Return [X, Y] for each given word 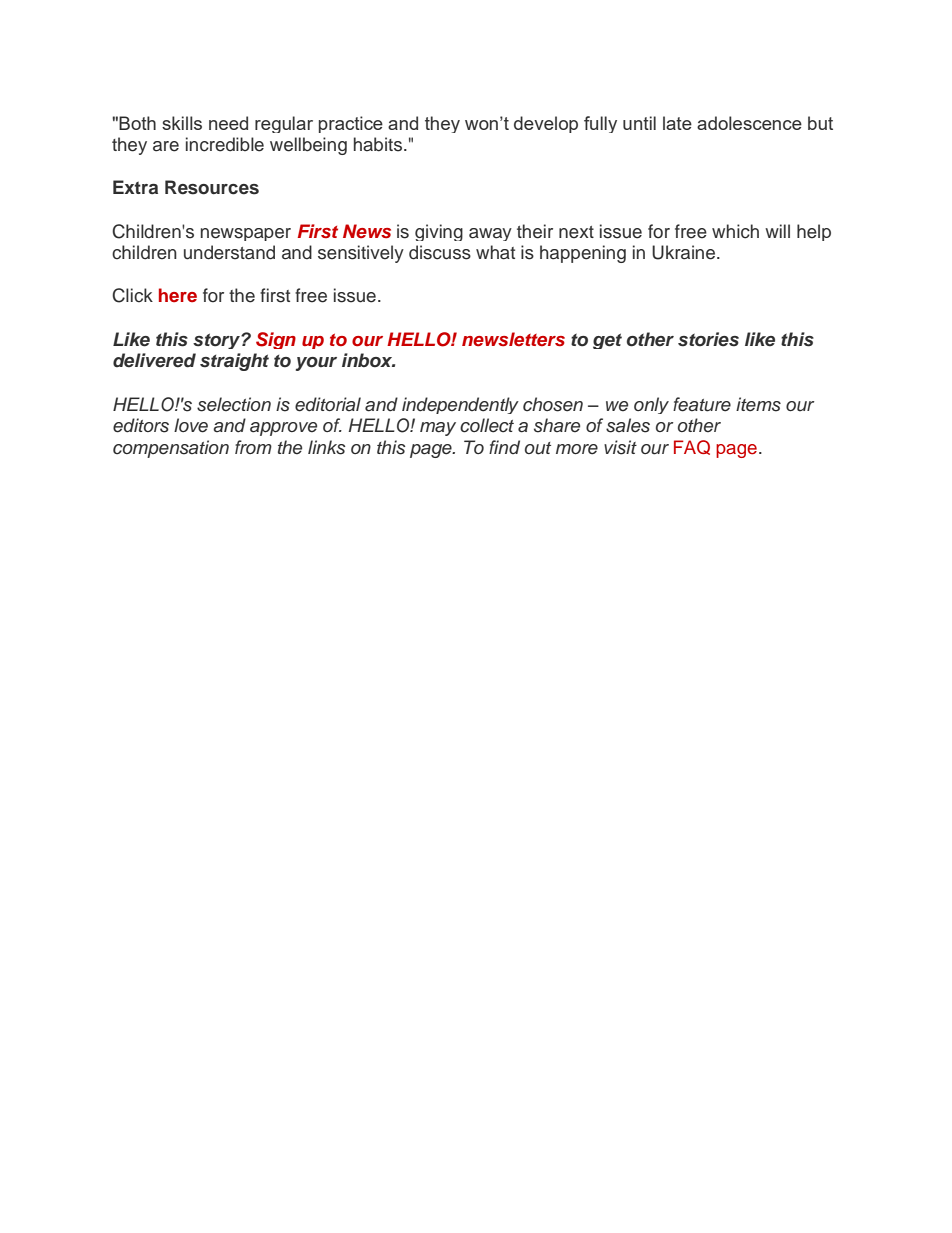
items [758, 404]
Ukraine [685, 252]
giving [439, 232]
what [495, 252]
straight [234, 362]
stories [708, 339]
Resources [212, 187]
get [607, 341]
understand [229, 252]
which [735, 231]
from [253, 447]
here [178, 295]
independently [460, 405]
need [228, 123]
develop [546, 124]
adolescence [749, 123]
